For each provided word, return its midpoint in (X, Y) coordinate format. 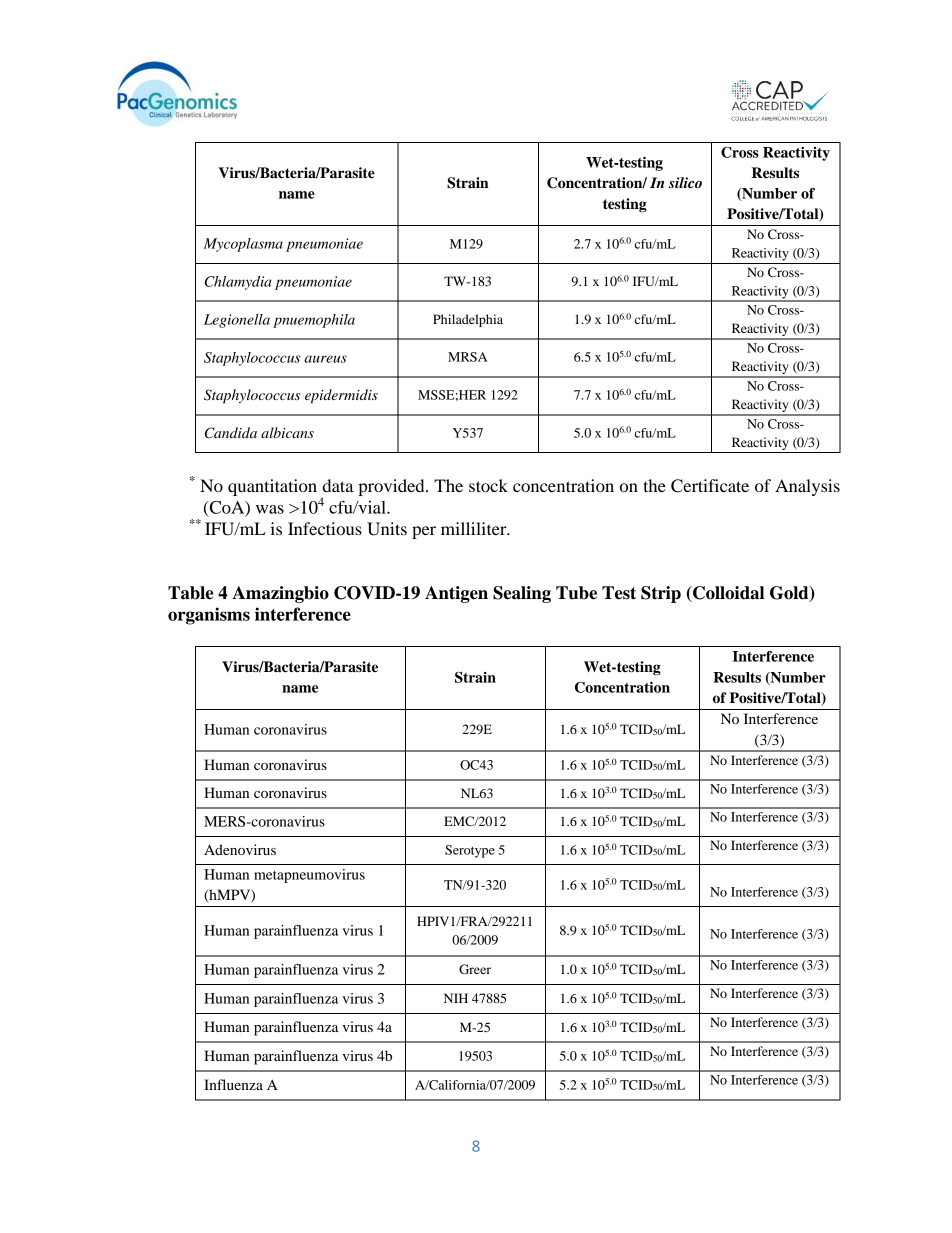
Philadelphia (468, 320)
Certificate (710, 486)
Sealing (522, 594)
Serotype (470, 851)
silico (685, 182)
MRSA (468, 357)
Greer (475, 969)
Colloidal (727, 594)
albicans (287, 432)
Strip (661, 594)
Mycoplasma (243, 245)
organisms (209, 616)
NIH (456, 998)
